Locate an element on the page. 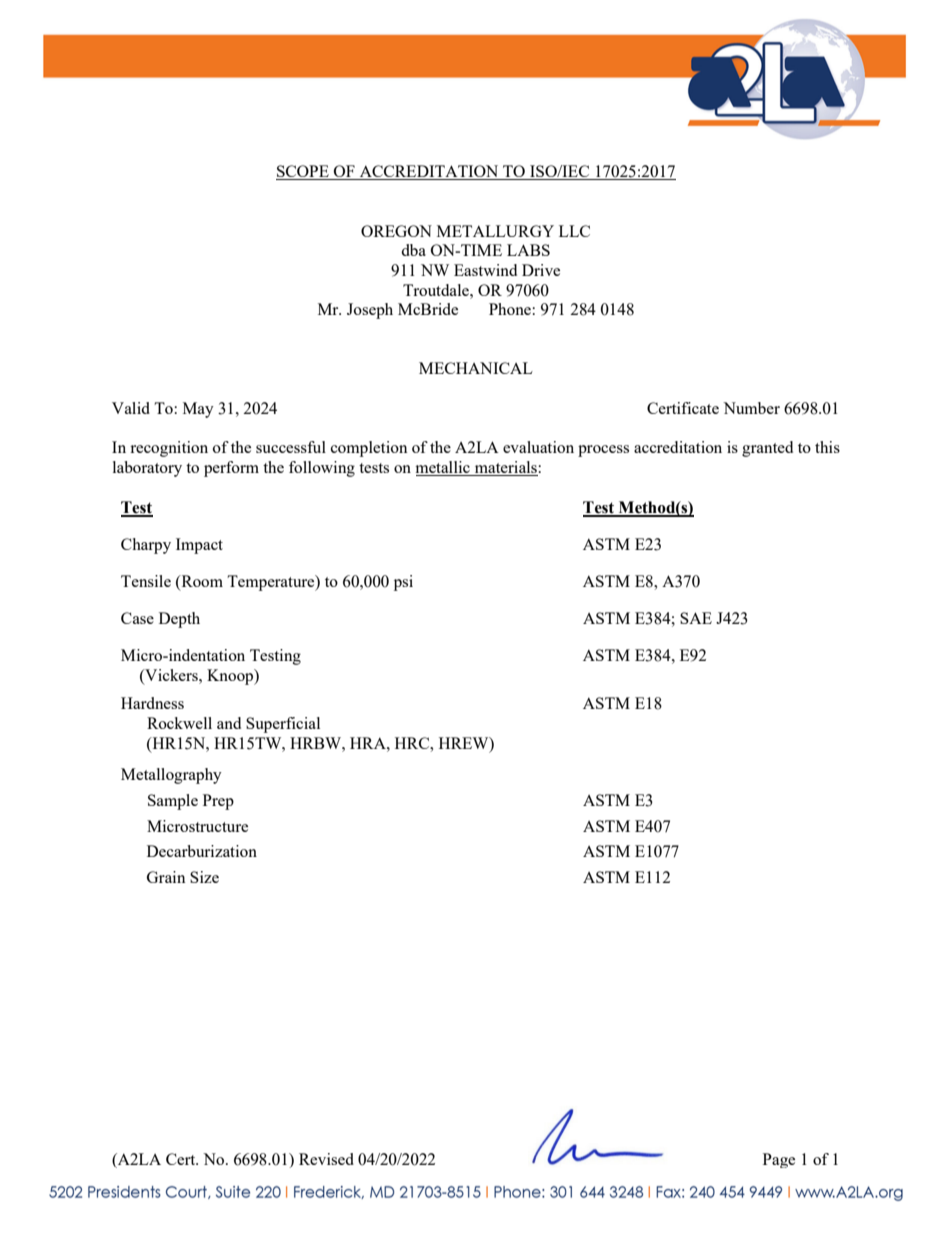 The image size is (952, 1233). METALLURGY is located at coordinates (495, 231).
